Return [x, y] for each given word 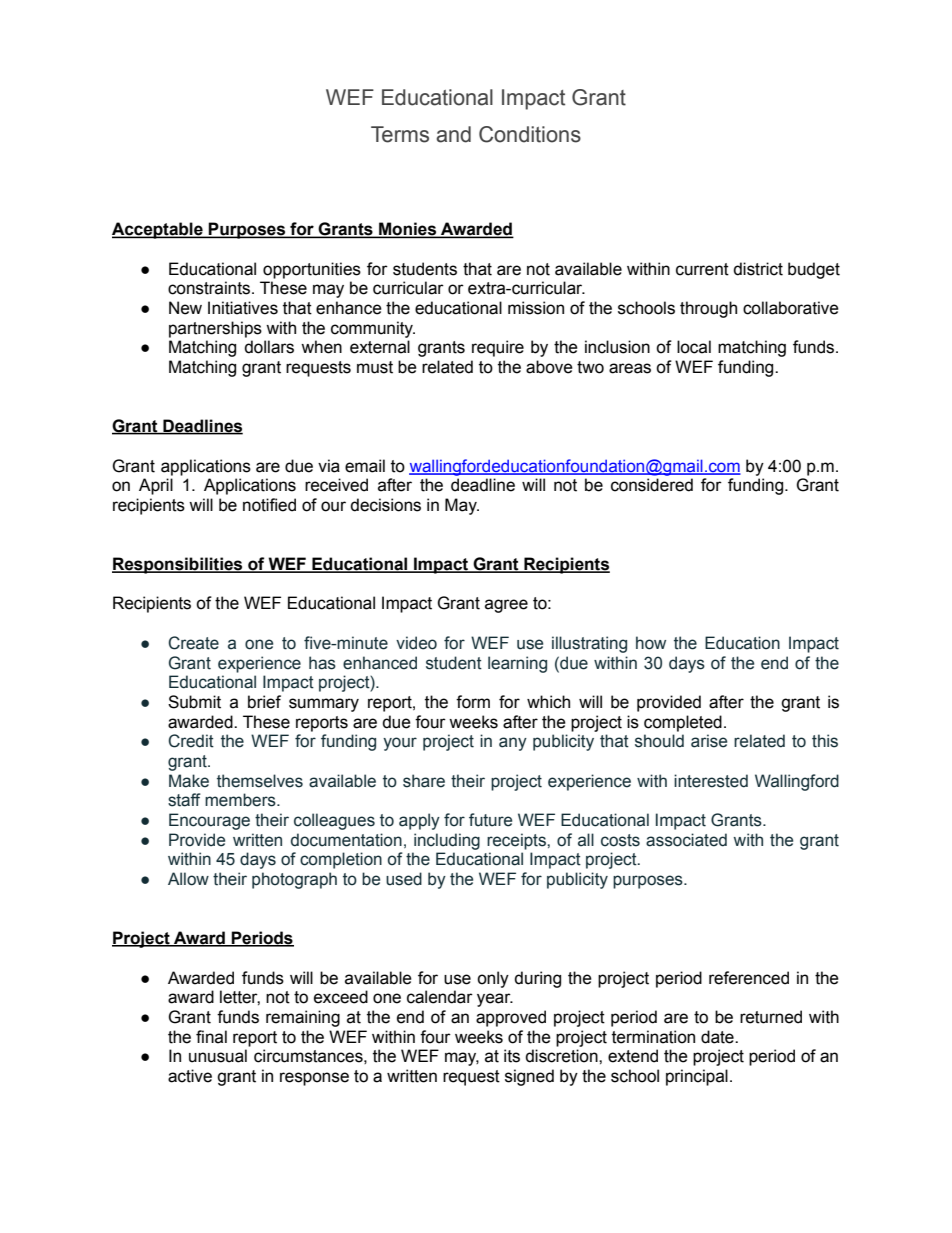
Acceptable [158, 230]
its [512, 1056]
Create [193, 643]
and [453, 134]
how [651, 643]
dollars [269, 347]
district [758, 269]
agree [506, 606]
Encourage [209, 821]
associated [686, 840]
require [498, 348]
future [490, 820]
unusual [218, 1056]
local [694, 347]
